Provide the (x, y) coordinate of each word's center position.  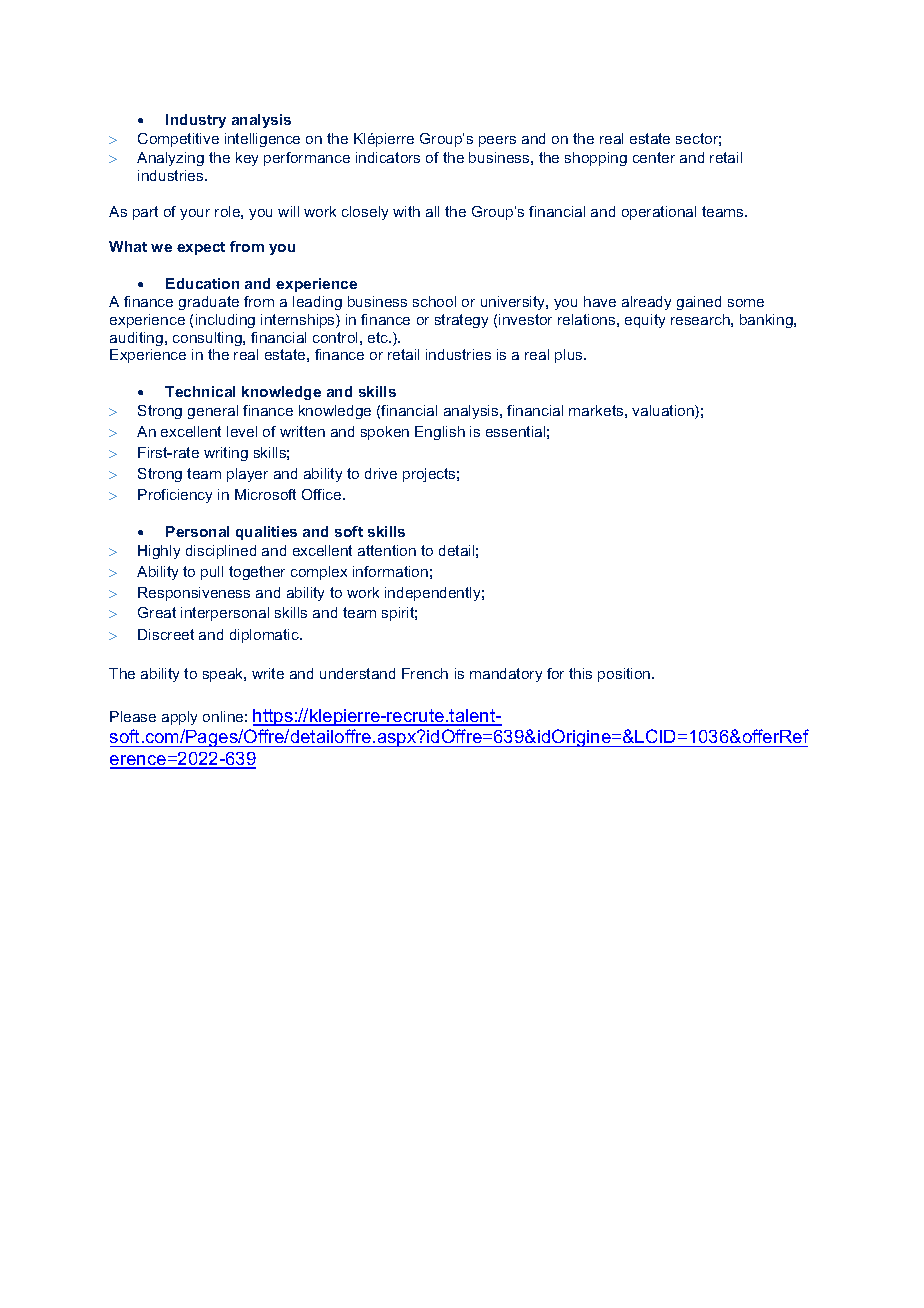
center (654, 157)
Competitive (178, 140)
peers (497, 141)
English (440, 433)
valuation (664, 412)
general (213, 412)
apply (179, 718)
